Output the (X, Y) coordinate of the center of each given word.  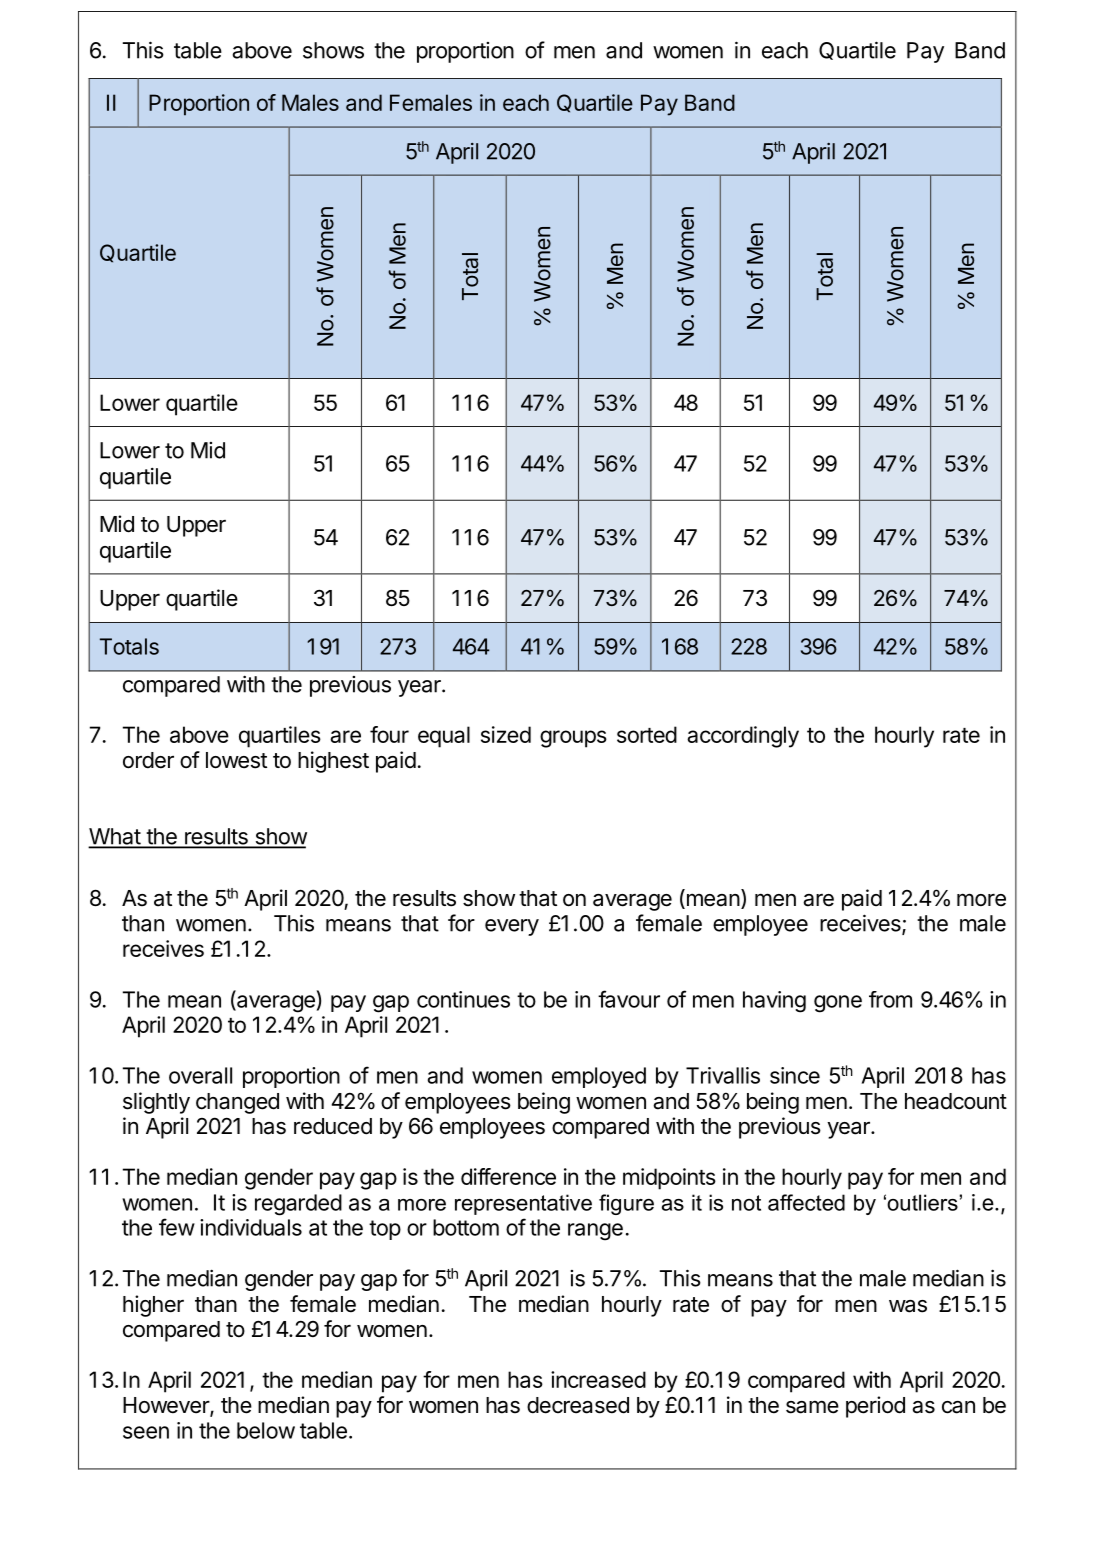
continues (463, 999)
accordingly (743, 737)
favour (629, 999)
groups (573, 739)
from (890, 999)
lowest (236, 760)
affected (806, 1202)
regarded (298, 1205)
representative (523, 1204)
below (266, 1430)
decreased (578, 1405)
